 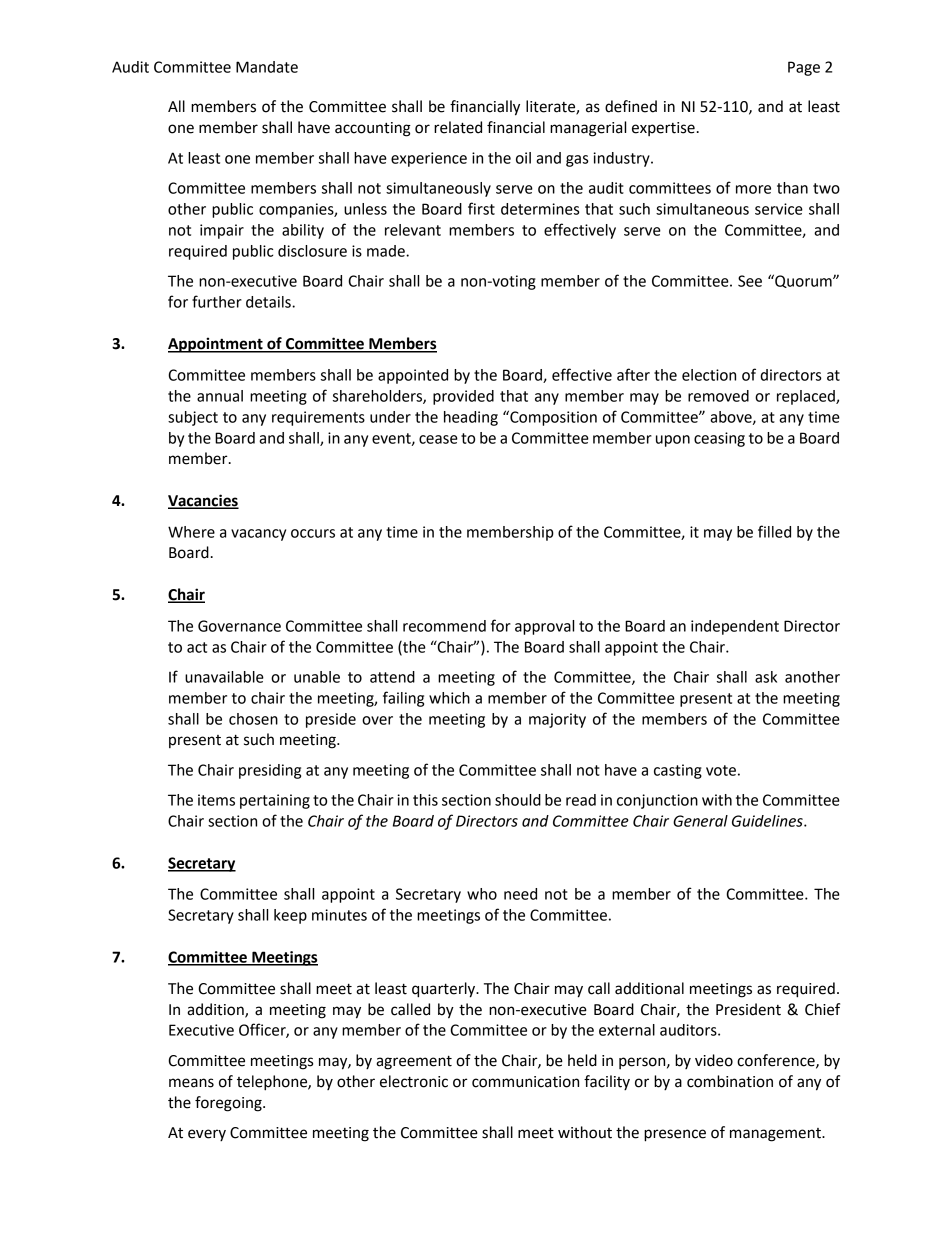 I want to click on Page, so click(x=804, y=68).
